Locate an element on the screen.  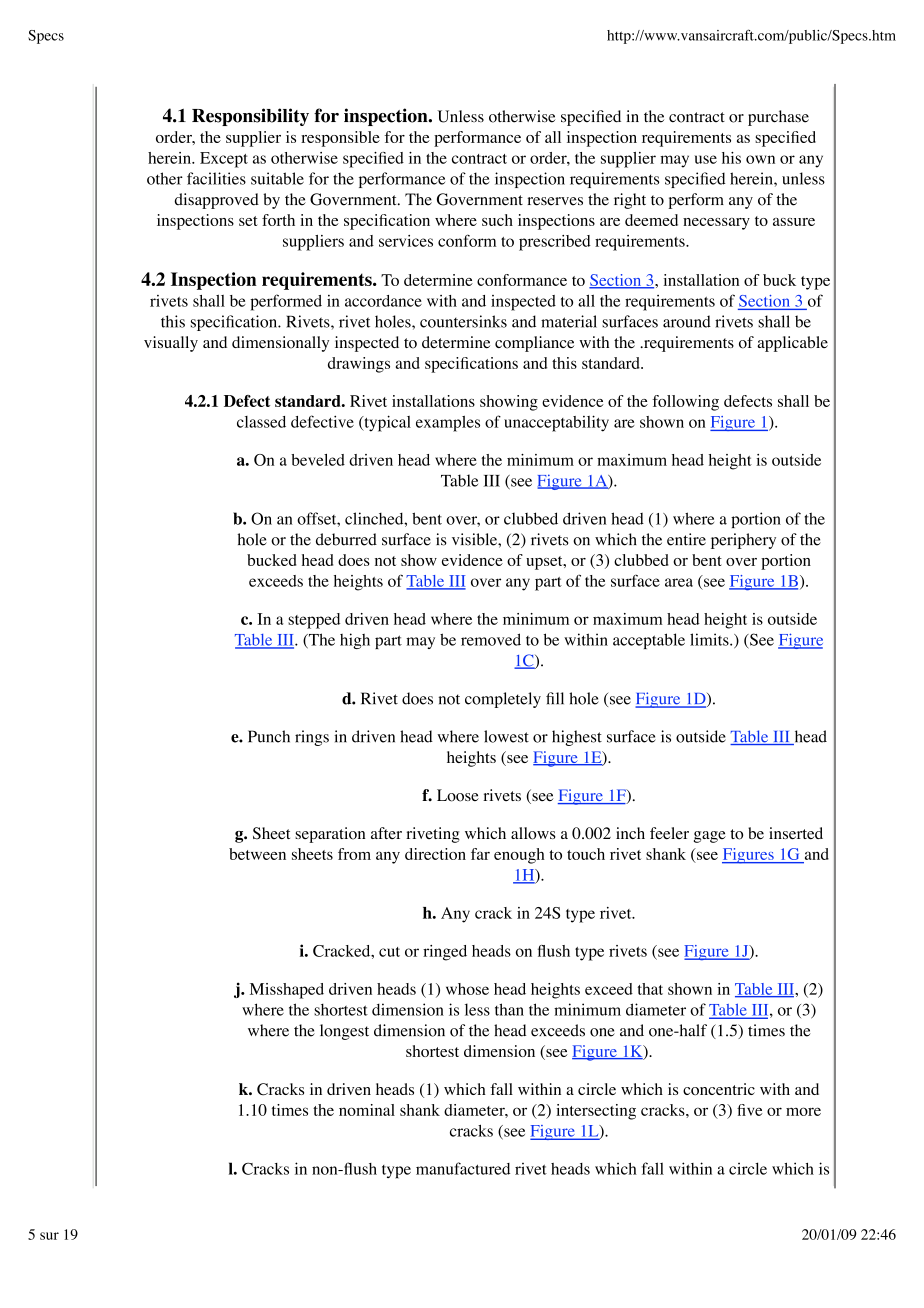
Misshaped is located at coordinates (287, 991).
